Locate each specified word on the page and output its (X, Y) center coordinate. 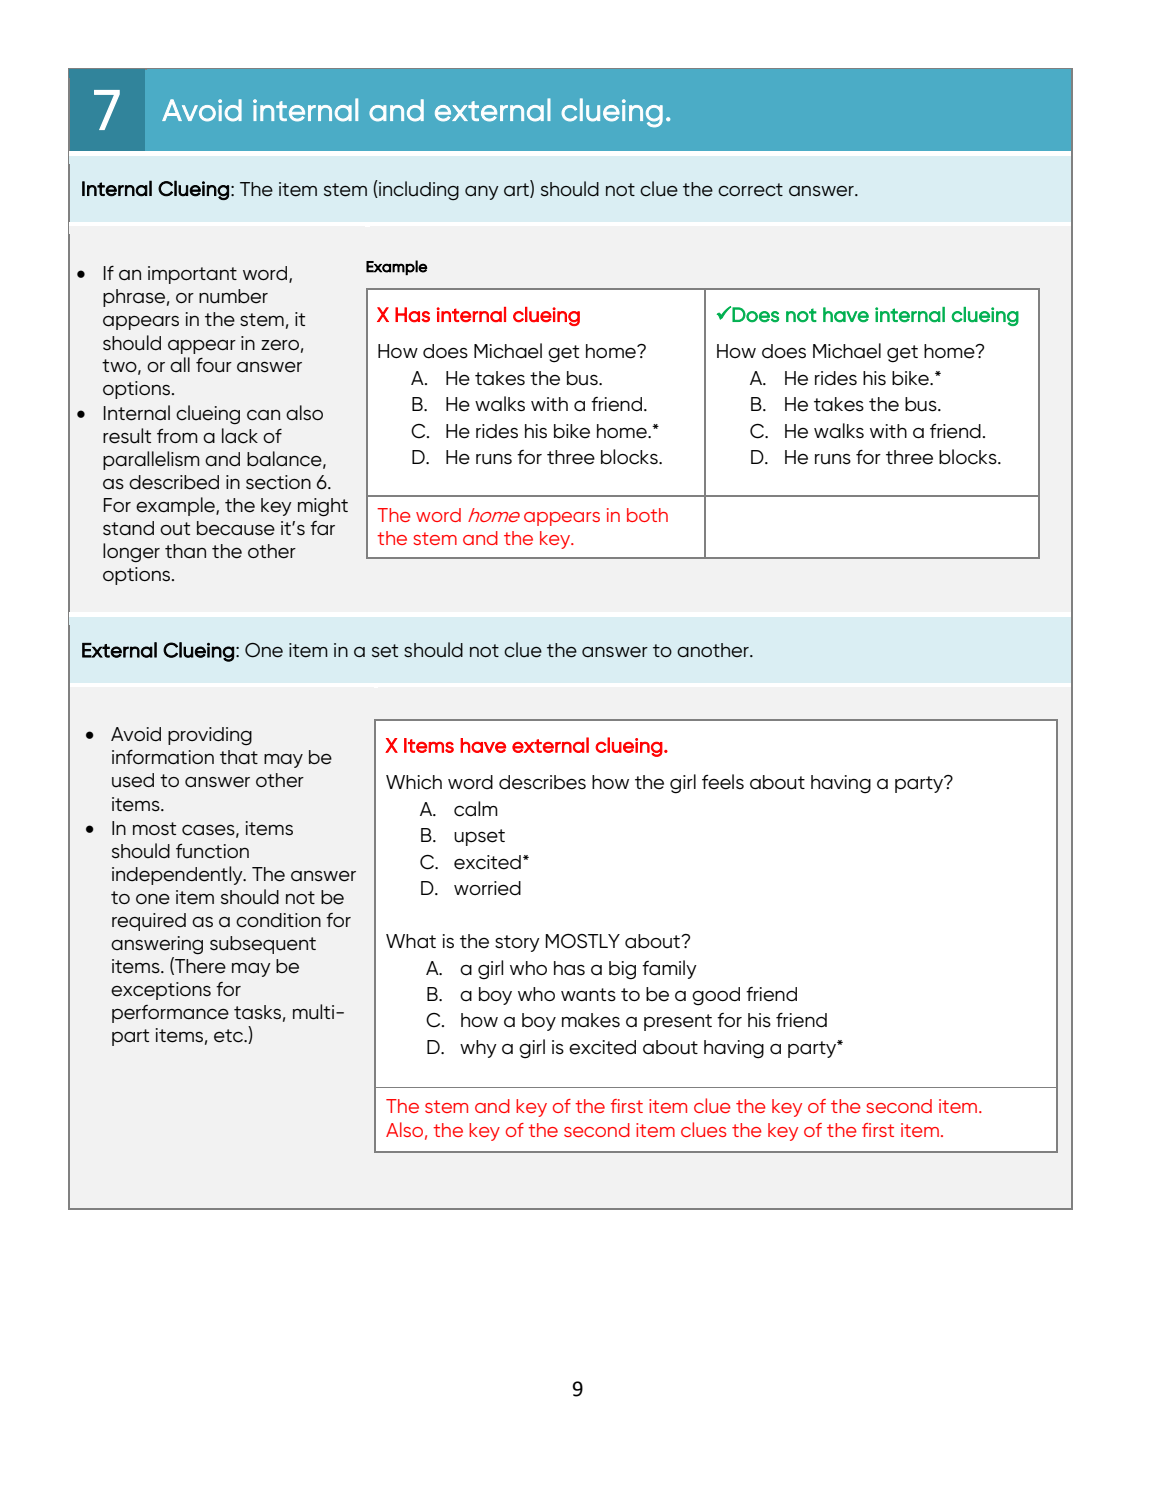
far (322, 528)
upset (479, 837)
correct (750, 190)
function (212, 851)
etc (230, 1036)
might (323, 507)
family (669, 969)
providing (210, 736)
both (647, 515)
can (263, 415)
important (192, 275)
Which (414, 782)
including (418, 190)
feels (723, 782)
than (185, 551)
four (214, 365)
